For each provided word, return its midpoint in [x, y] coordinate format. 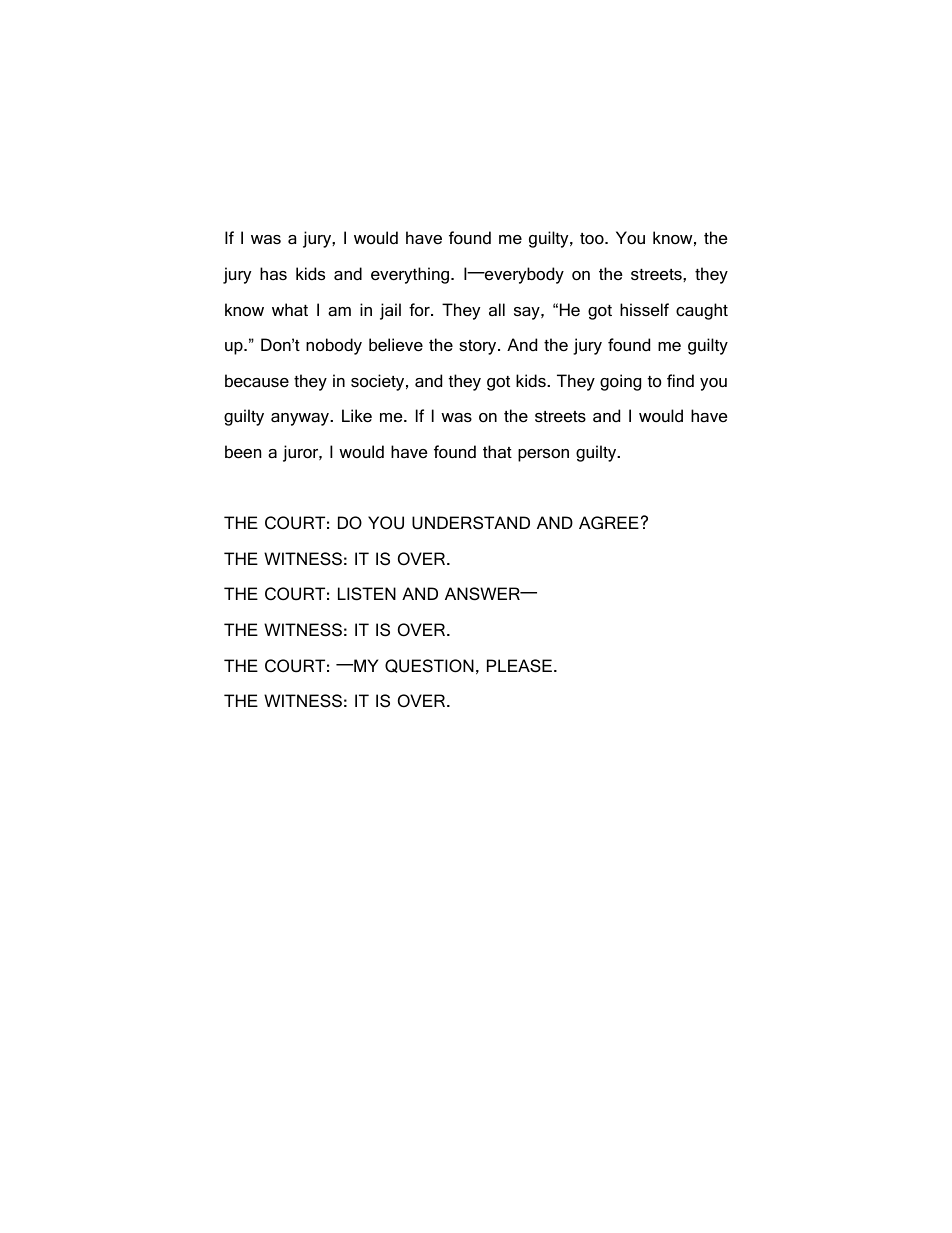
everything [410, 275]
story [479, 347]
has [273, 273]
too [593, 239]
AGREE [609, 523]
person [543, 455]
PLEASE [519, 666]
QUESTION [429, 666]
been [243, 452]
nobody [334, 346]
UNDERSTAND [471, 523]
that [497, 451]
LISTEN [367, 594]
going [620, 382]
